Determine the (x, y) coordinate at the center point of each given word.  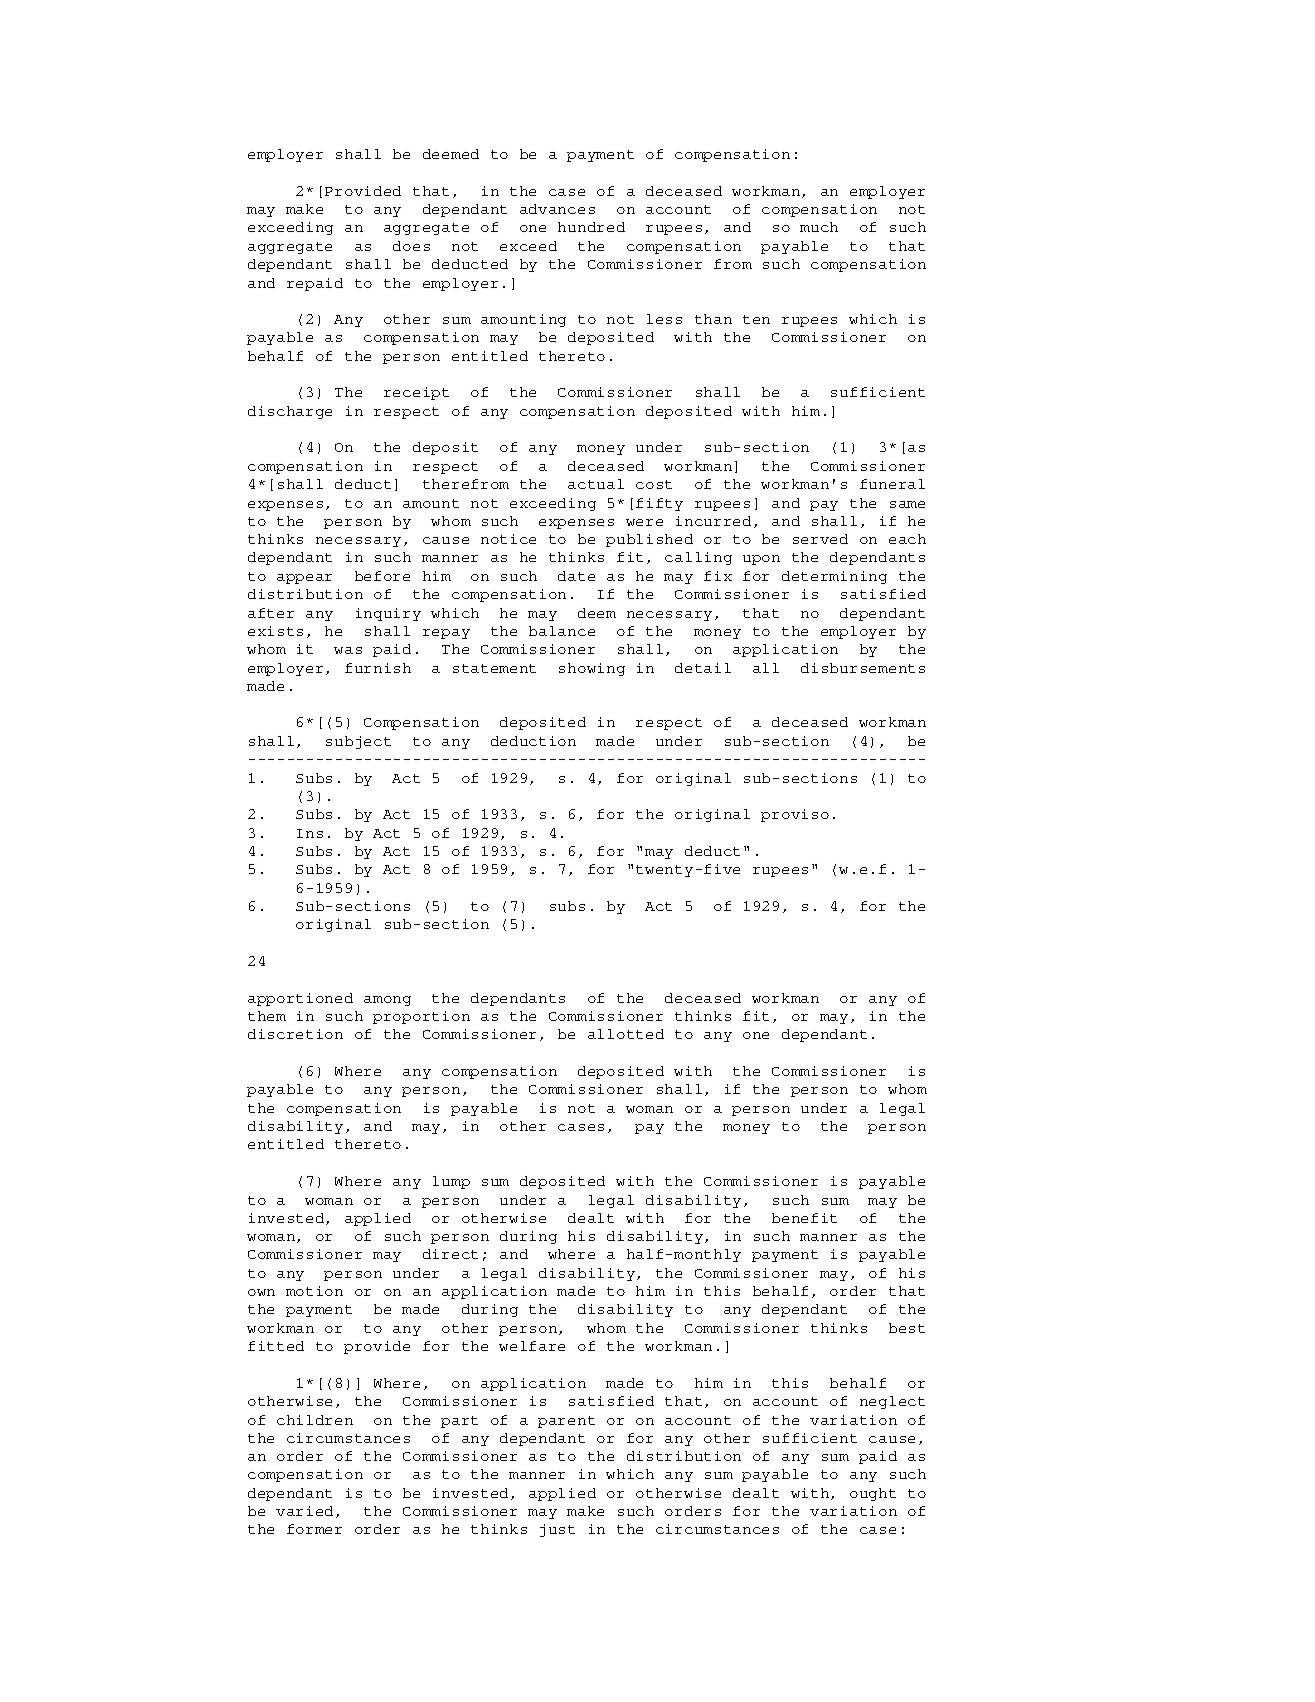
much (819, 227)
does (411, 246)
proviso (795, 815)
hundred (591, 227)
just (557, 1530)
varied (306, 1512)
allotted (626, 1034)
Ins (310, 833)
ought (873, 1494)
